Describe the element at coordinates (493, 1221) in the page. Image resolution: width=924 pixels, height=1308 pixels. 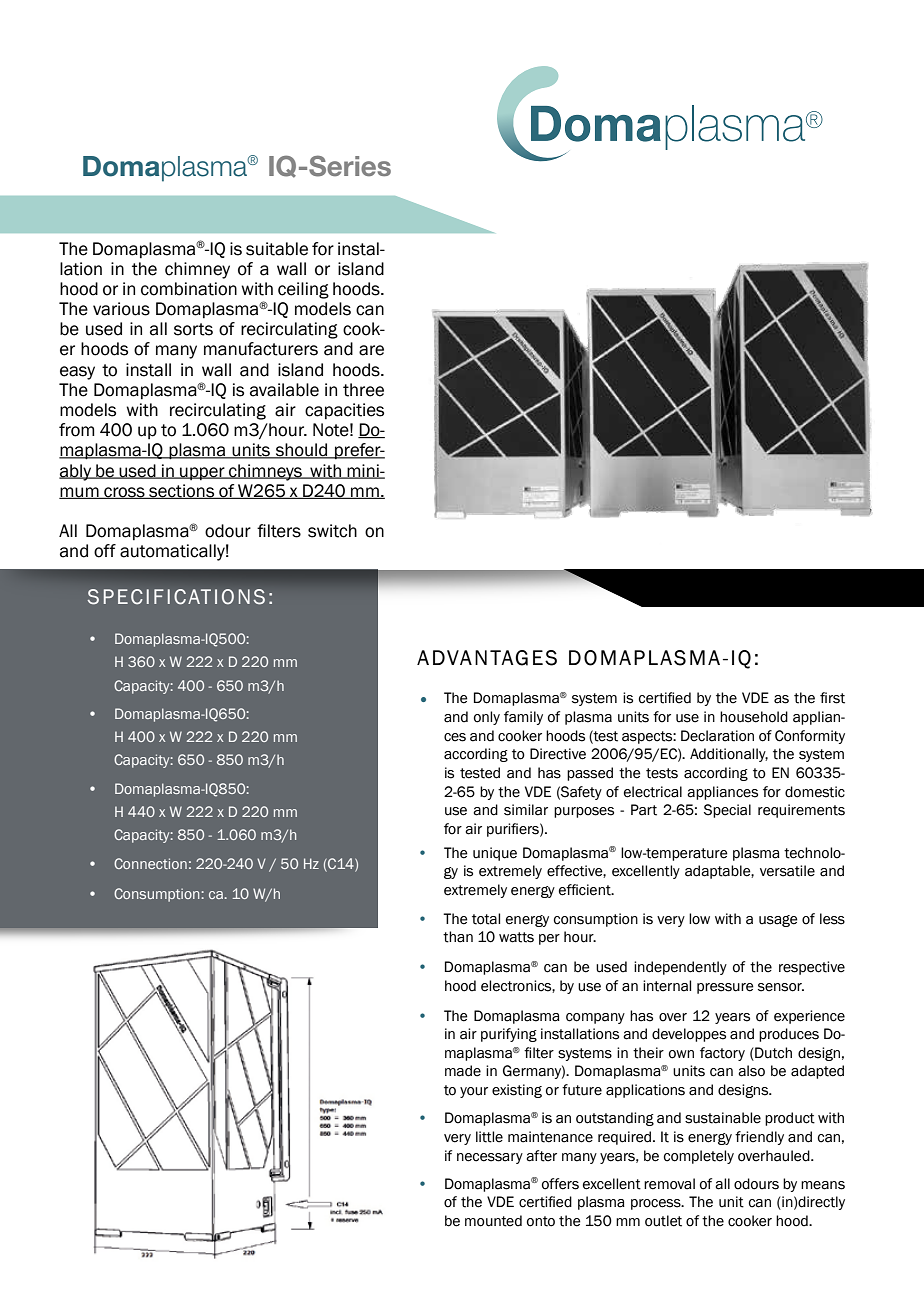
I see `mounted` at that location.
